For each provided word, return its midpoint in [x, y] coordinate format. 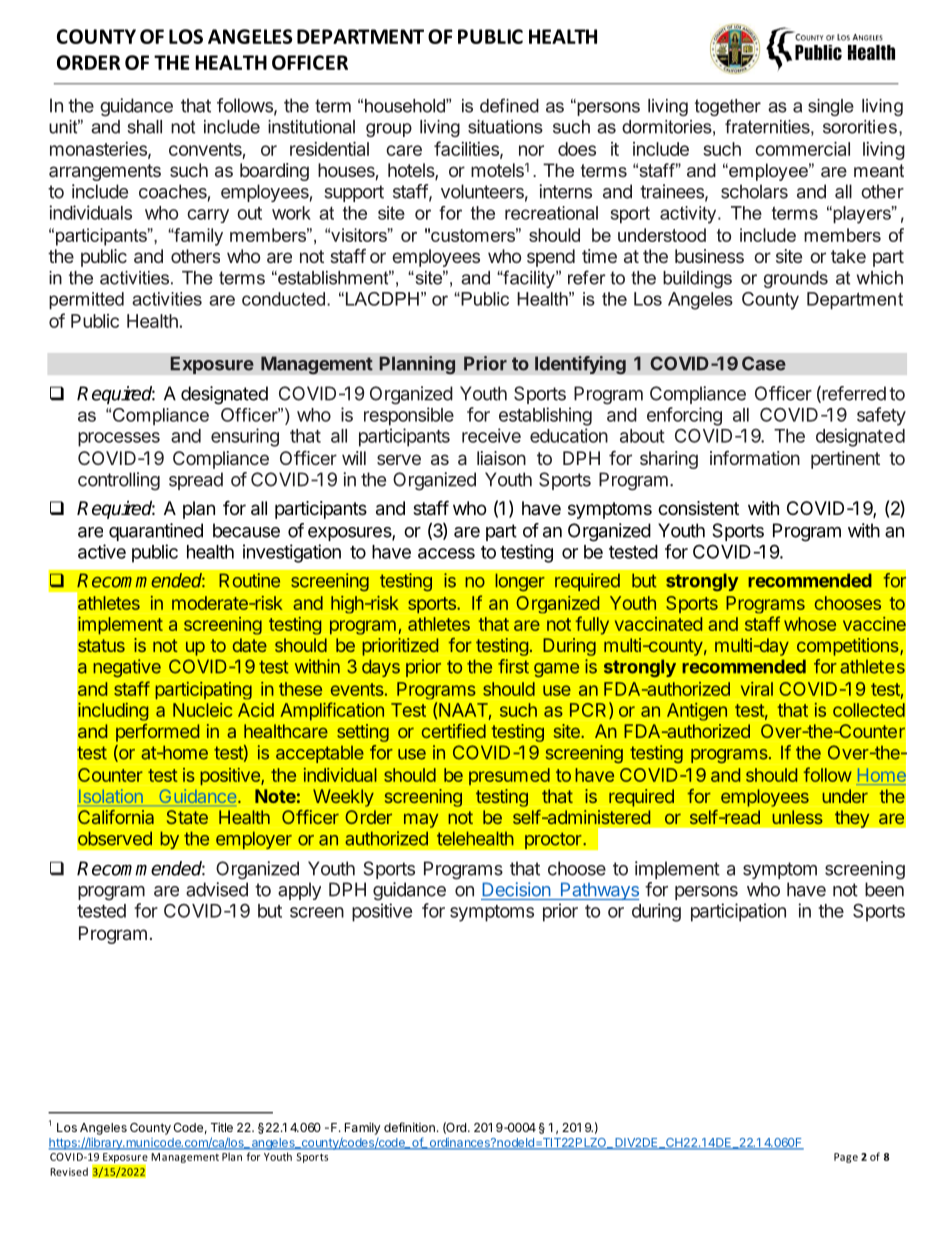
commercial [802, 149]
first [513, 666]
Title [222, 1127]
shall [144, 127]
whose [810, 624]
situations [505, 127]
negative [127, 668]
